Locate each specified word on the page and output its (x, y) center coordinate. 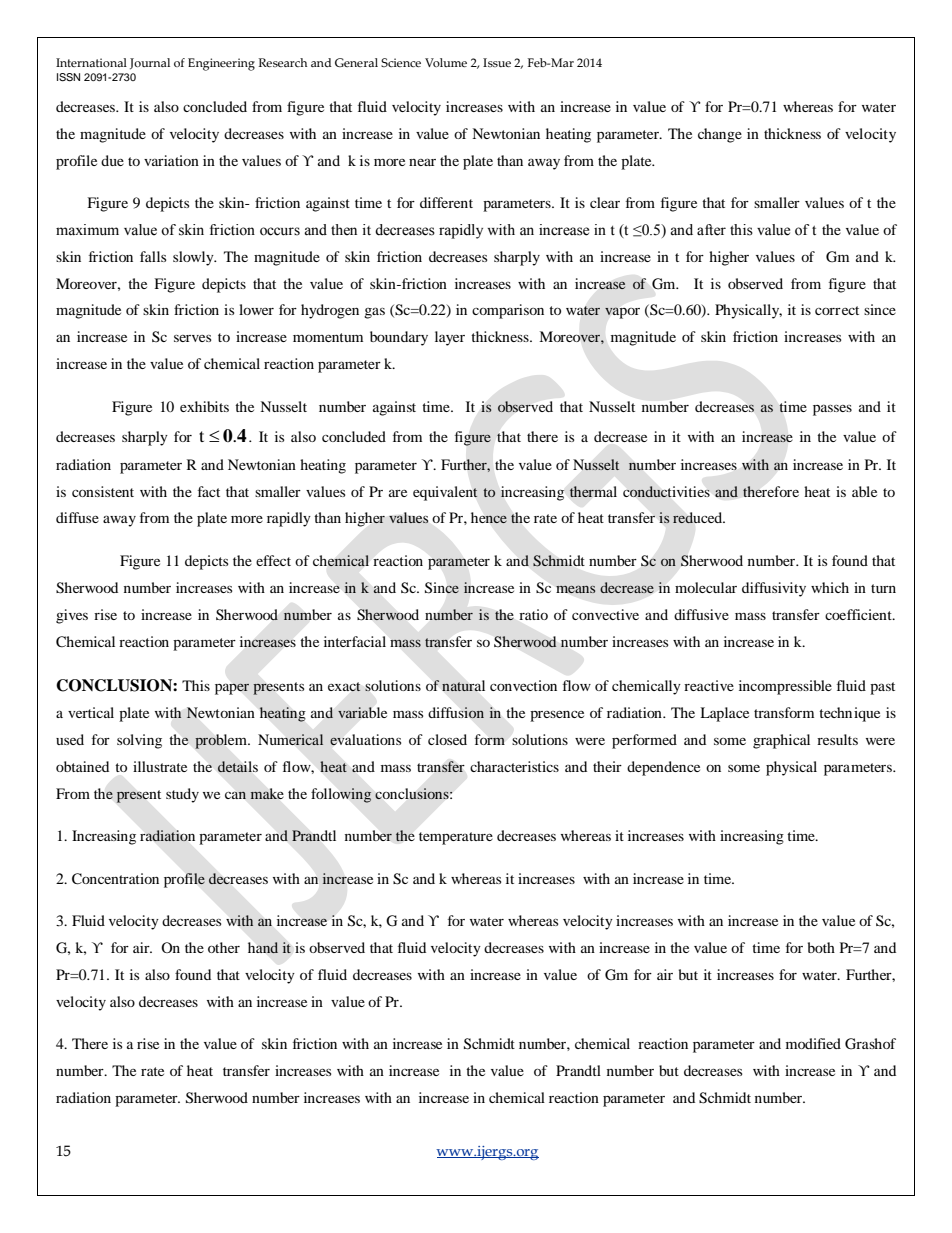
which (830, 587)
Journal (150, 63)
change (720, 135)
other (224, 947)
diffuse (77, 517)
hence (489, 517)
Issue (497, 62)
